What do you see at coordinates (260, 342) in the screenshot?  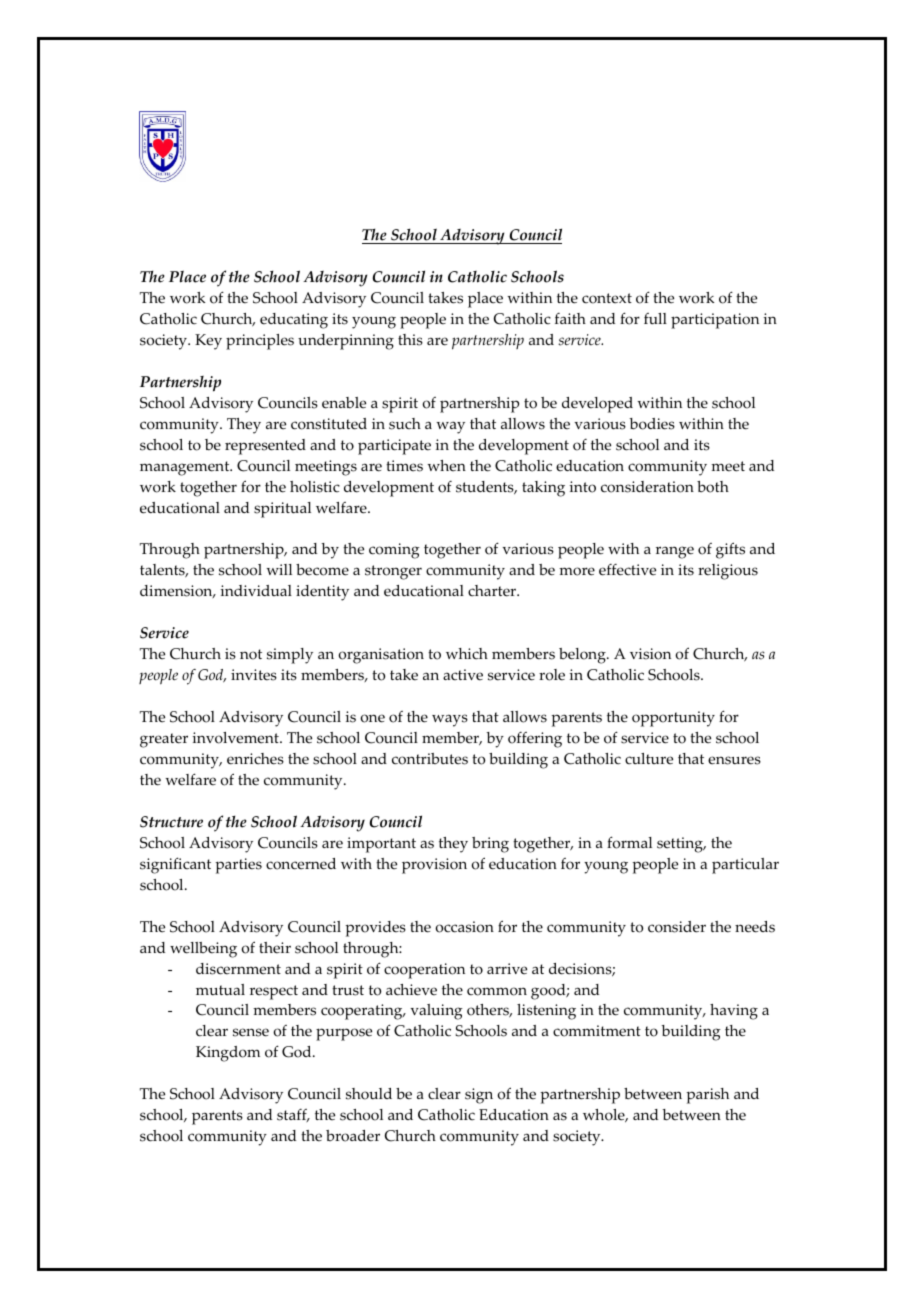 I see `principles` at bounding box center [260, 342].
